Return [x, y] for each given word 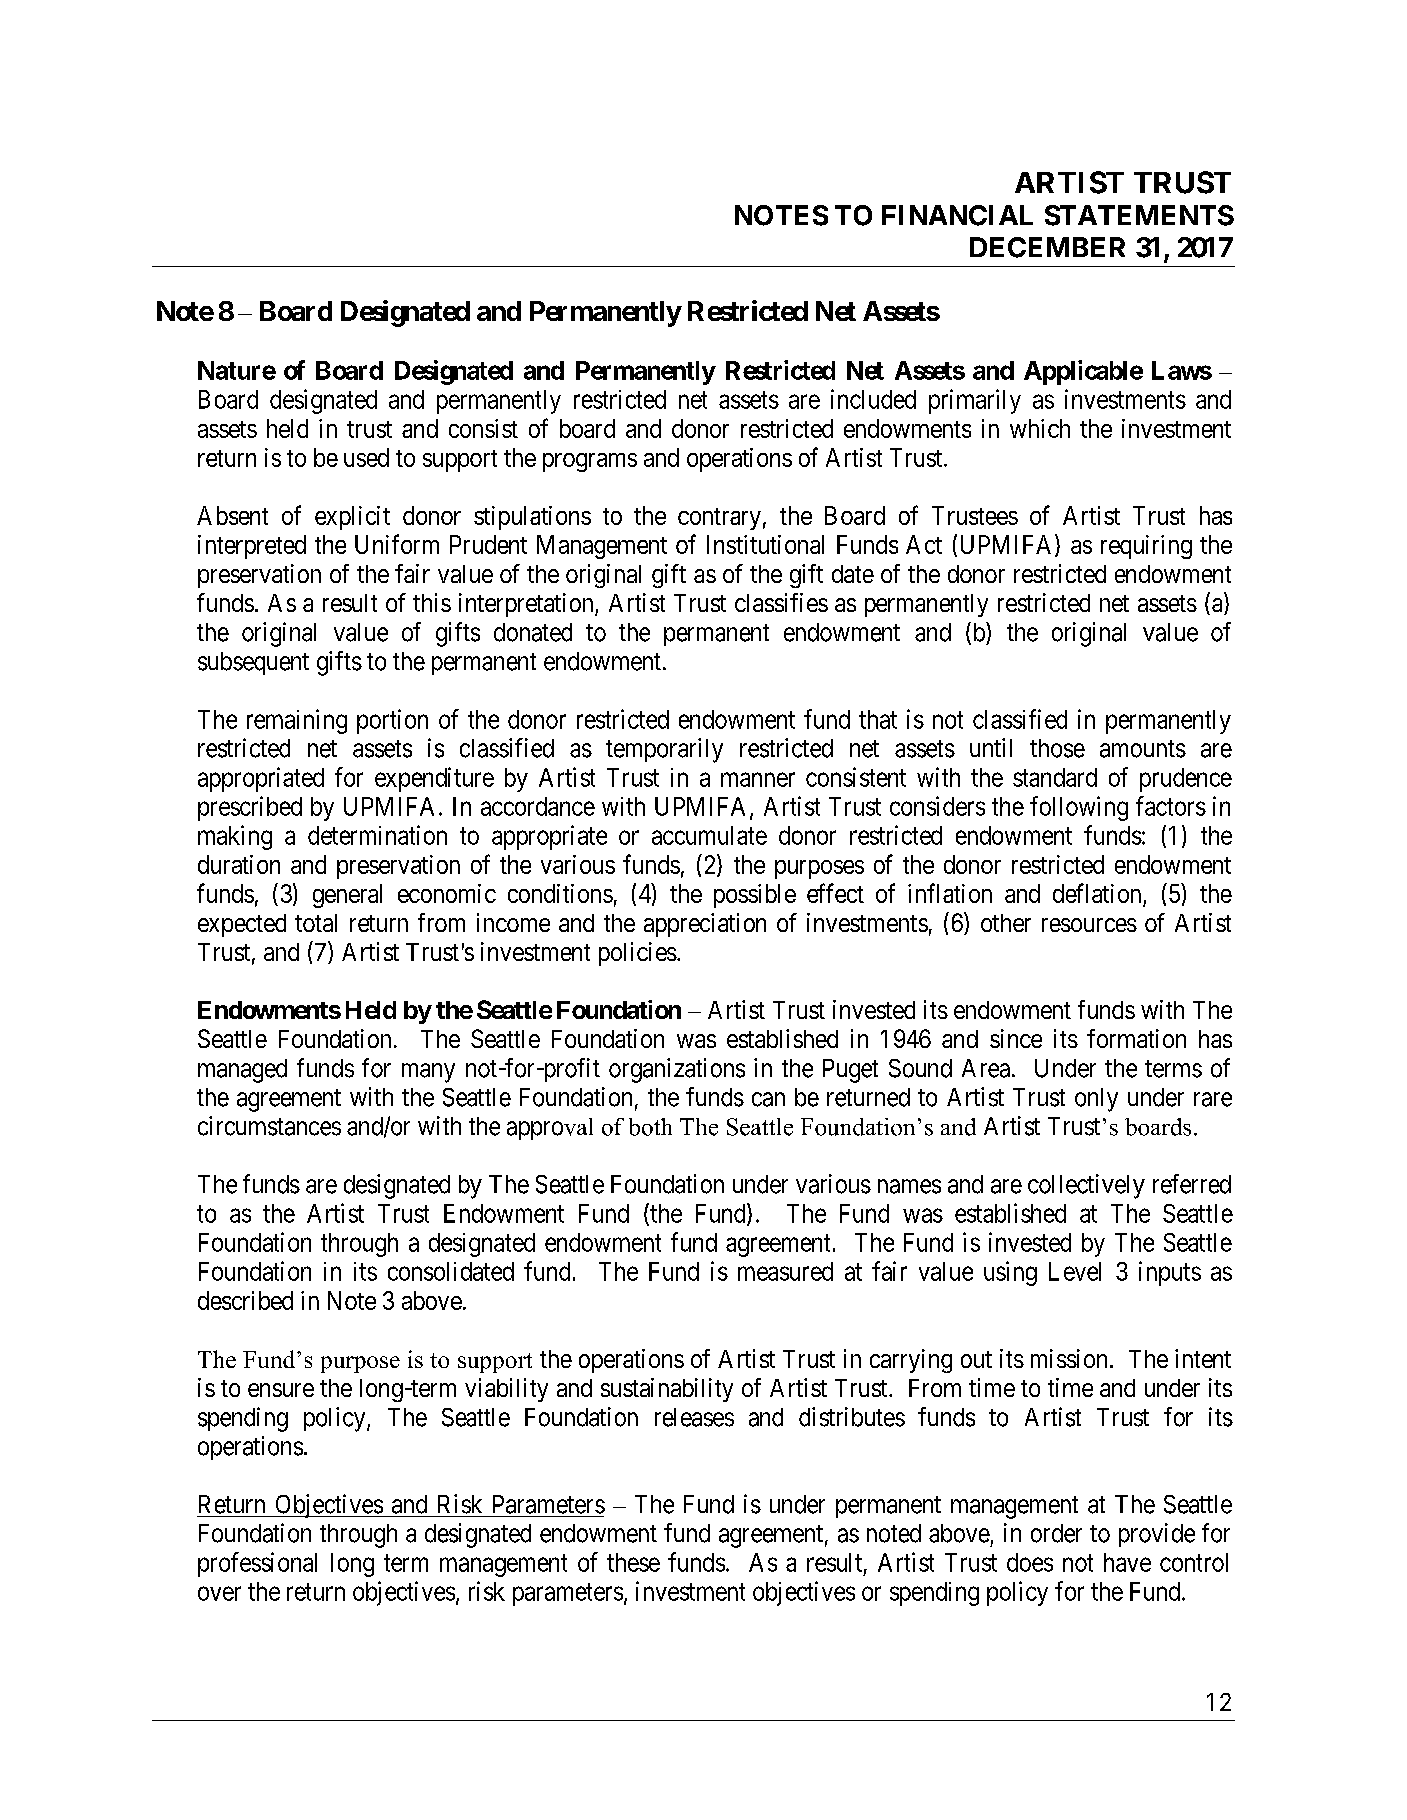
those [1057, 748]
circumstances [269, 1126]
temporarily [664, 750]
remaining [297, 721]
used [366, 457]
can [768, 1099]
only [1096, 1100]
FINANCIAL [957, 215]
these [633, 1562]
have [1127, 1562]
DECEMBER [1047, 247]
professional [257, 1564]
